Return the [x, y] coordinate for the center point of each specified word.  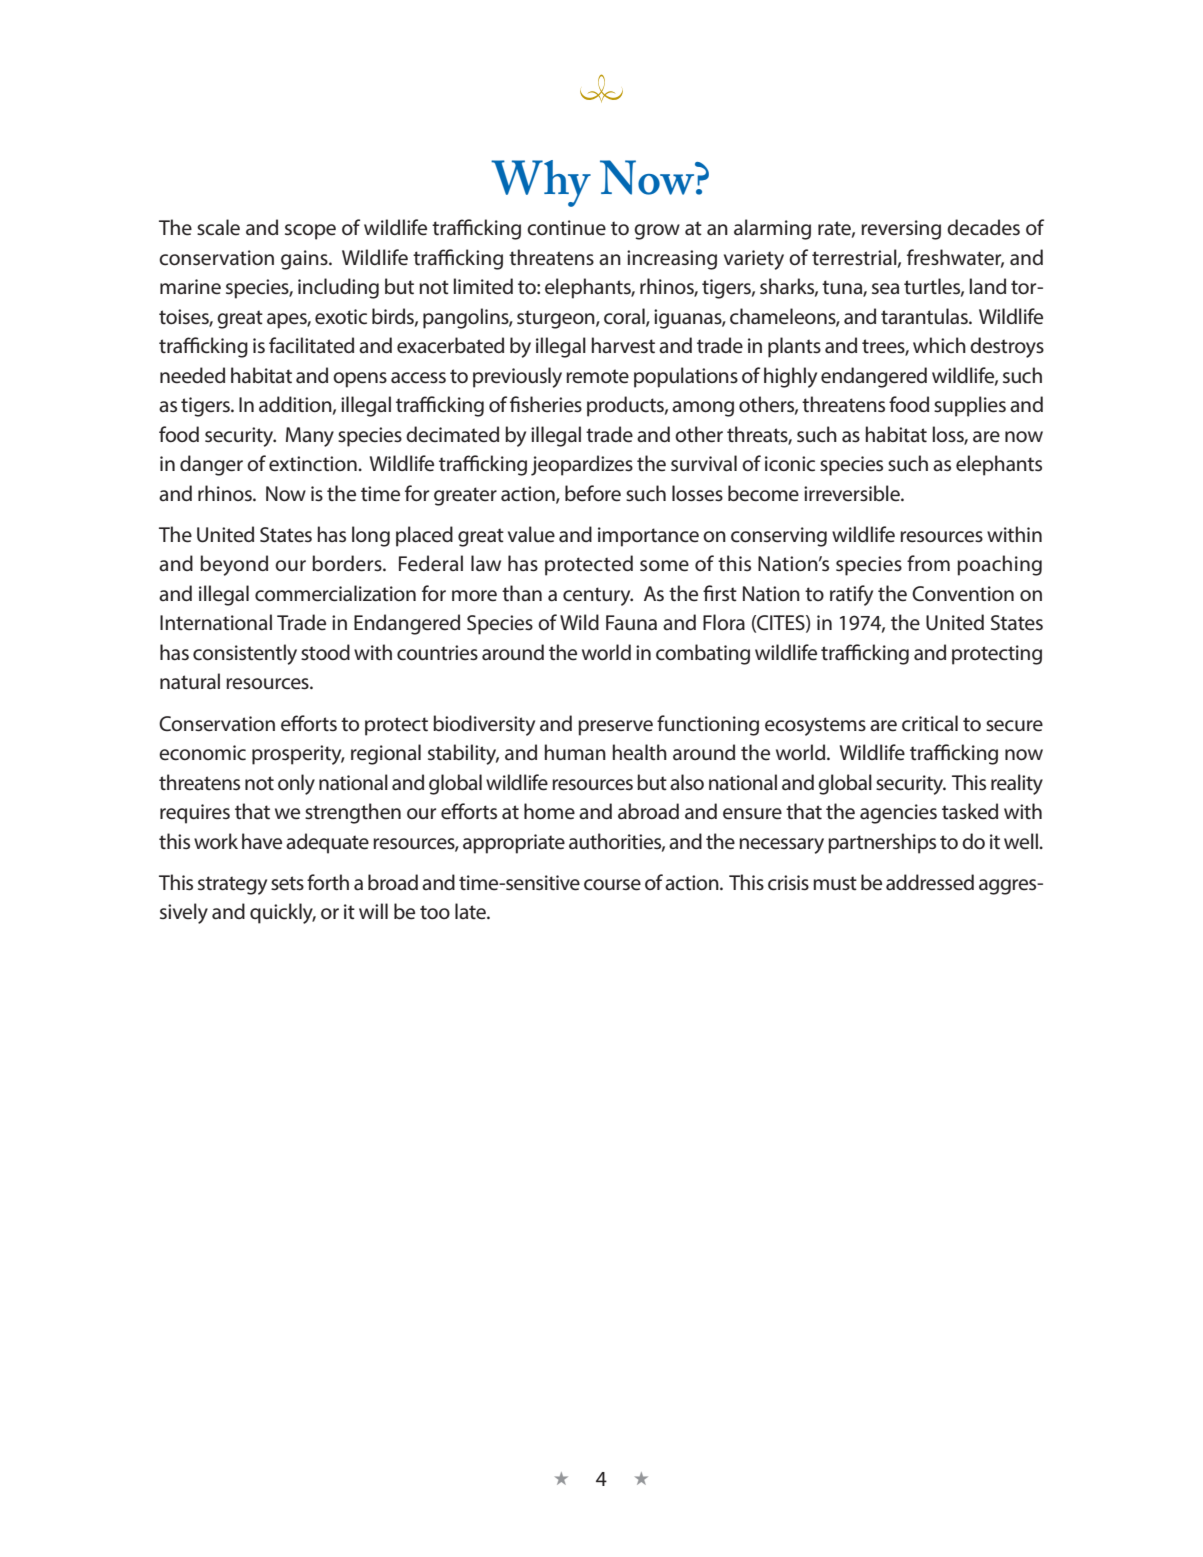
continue [566, 228]
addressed [930, 882]
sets [287, 883]
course [612, 885]
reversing [901, 230]
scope [310, 232]
